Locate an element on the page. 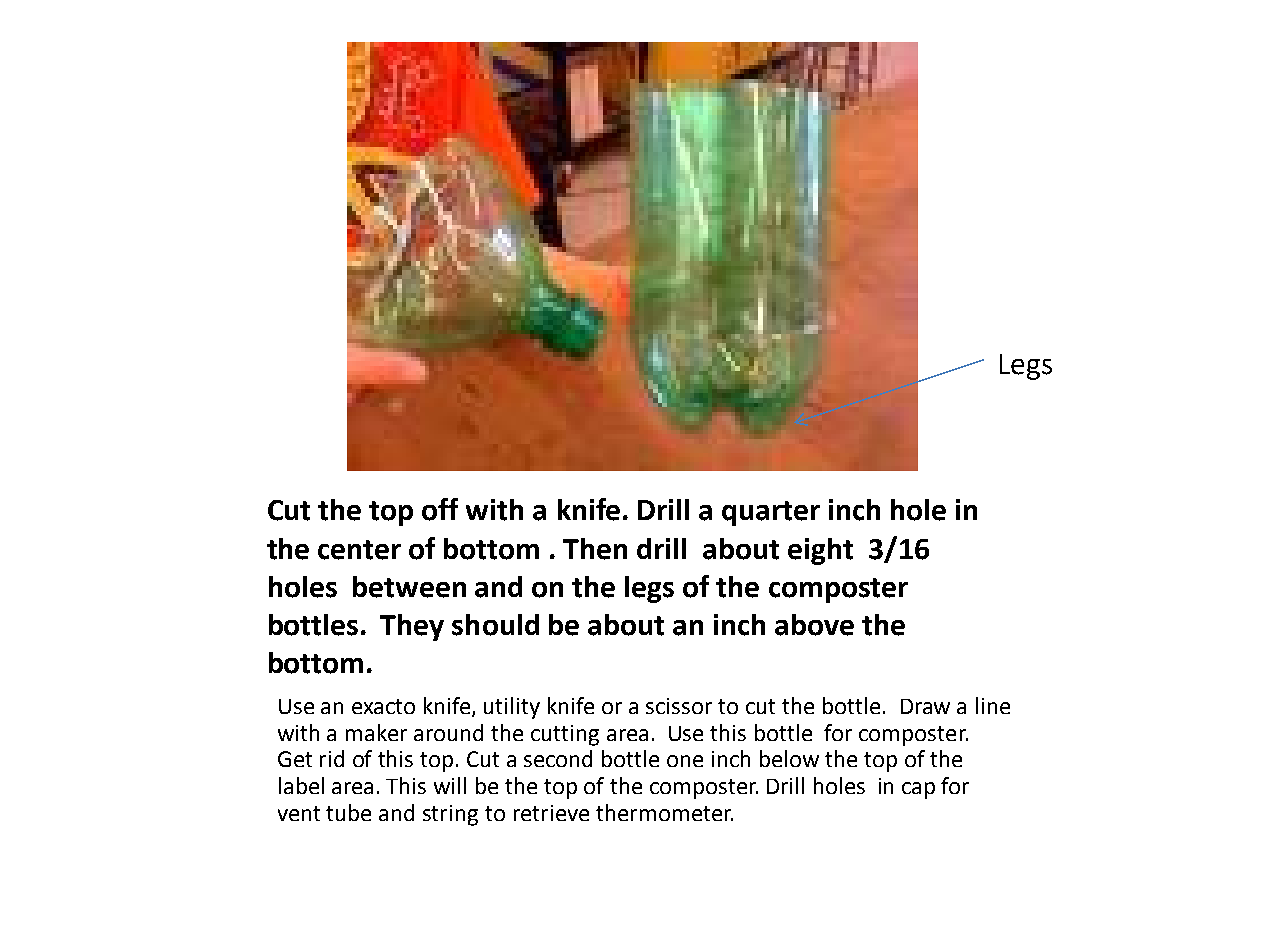 This image has height=952, width=1270. off is located at coordinates (440, 509).
